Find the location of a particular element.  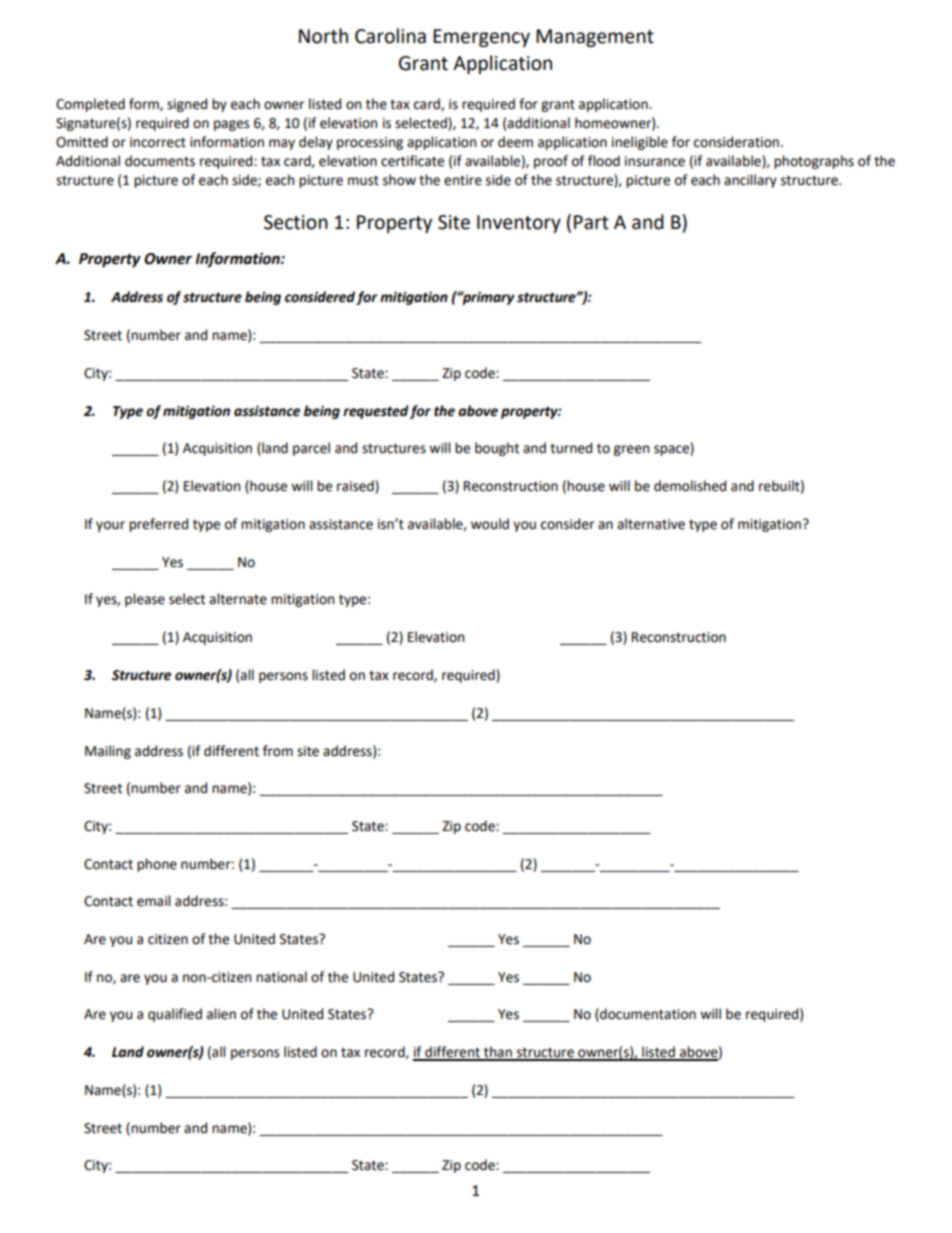

Emergency is located at coordinates (481, 38).
